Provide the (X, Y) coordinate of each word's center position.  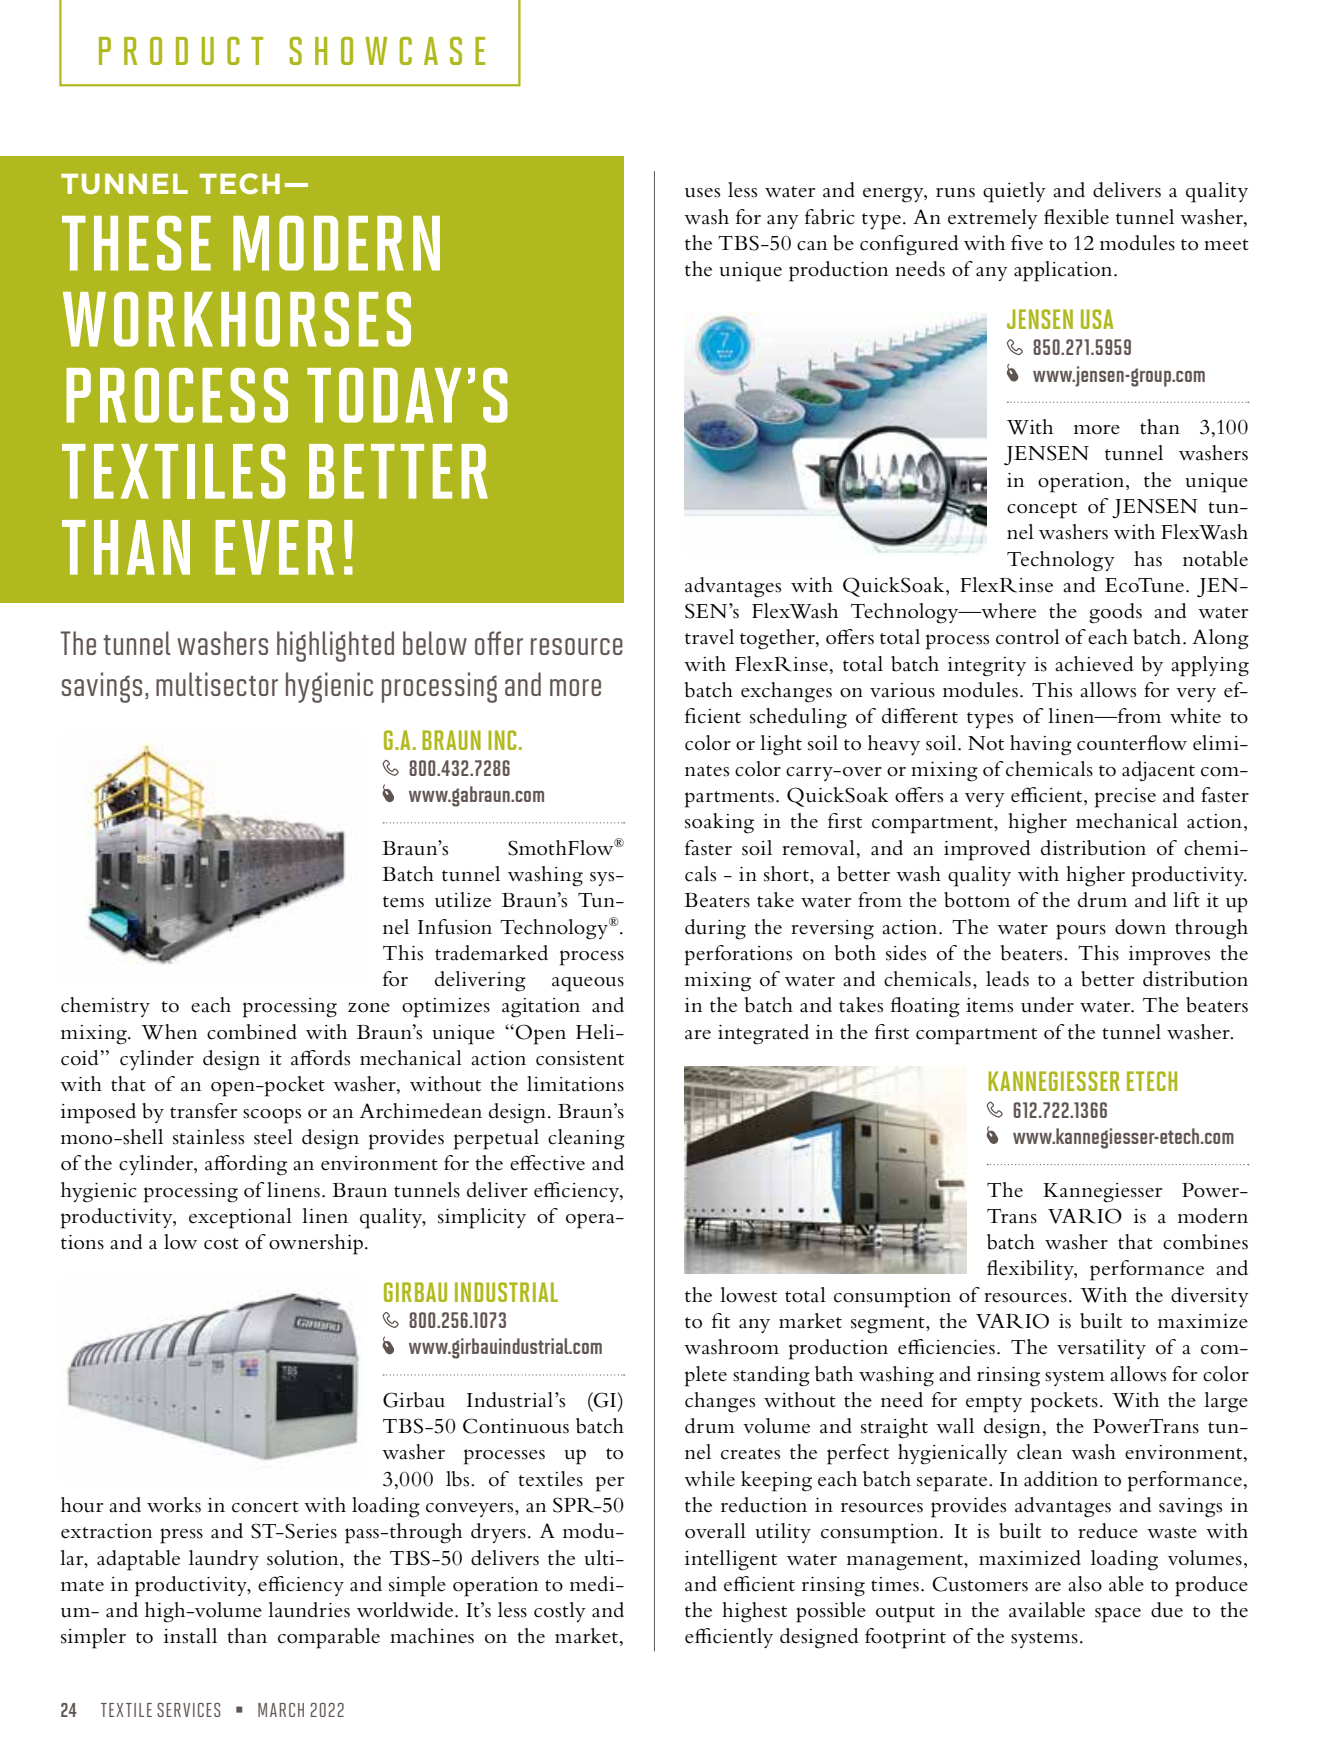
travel (709, 637)
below (435, 643)
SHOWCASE (387, 51)
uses (702, 193)
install (190, 1636)
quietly (1014, 192)
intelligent (731, 1560)
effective (547, 1163)
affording (246, 1165)
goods (1115, 613)
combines (1205, 1242)
